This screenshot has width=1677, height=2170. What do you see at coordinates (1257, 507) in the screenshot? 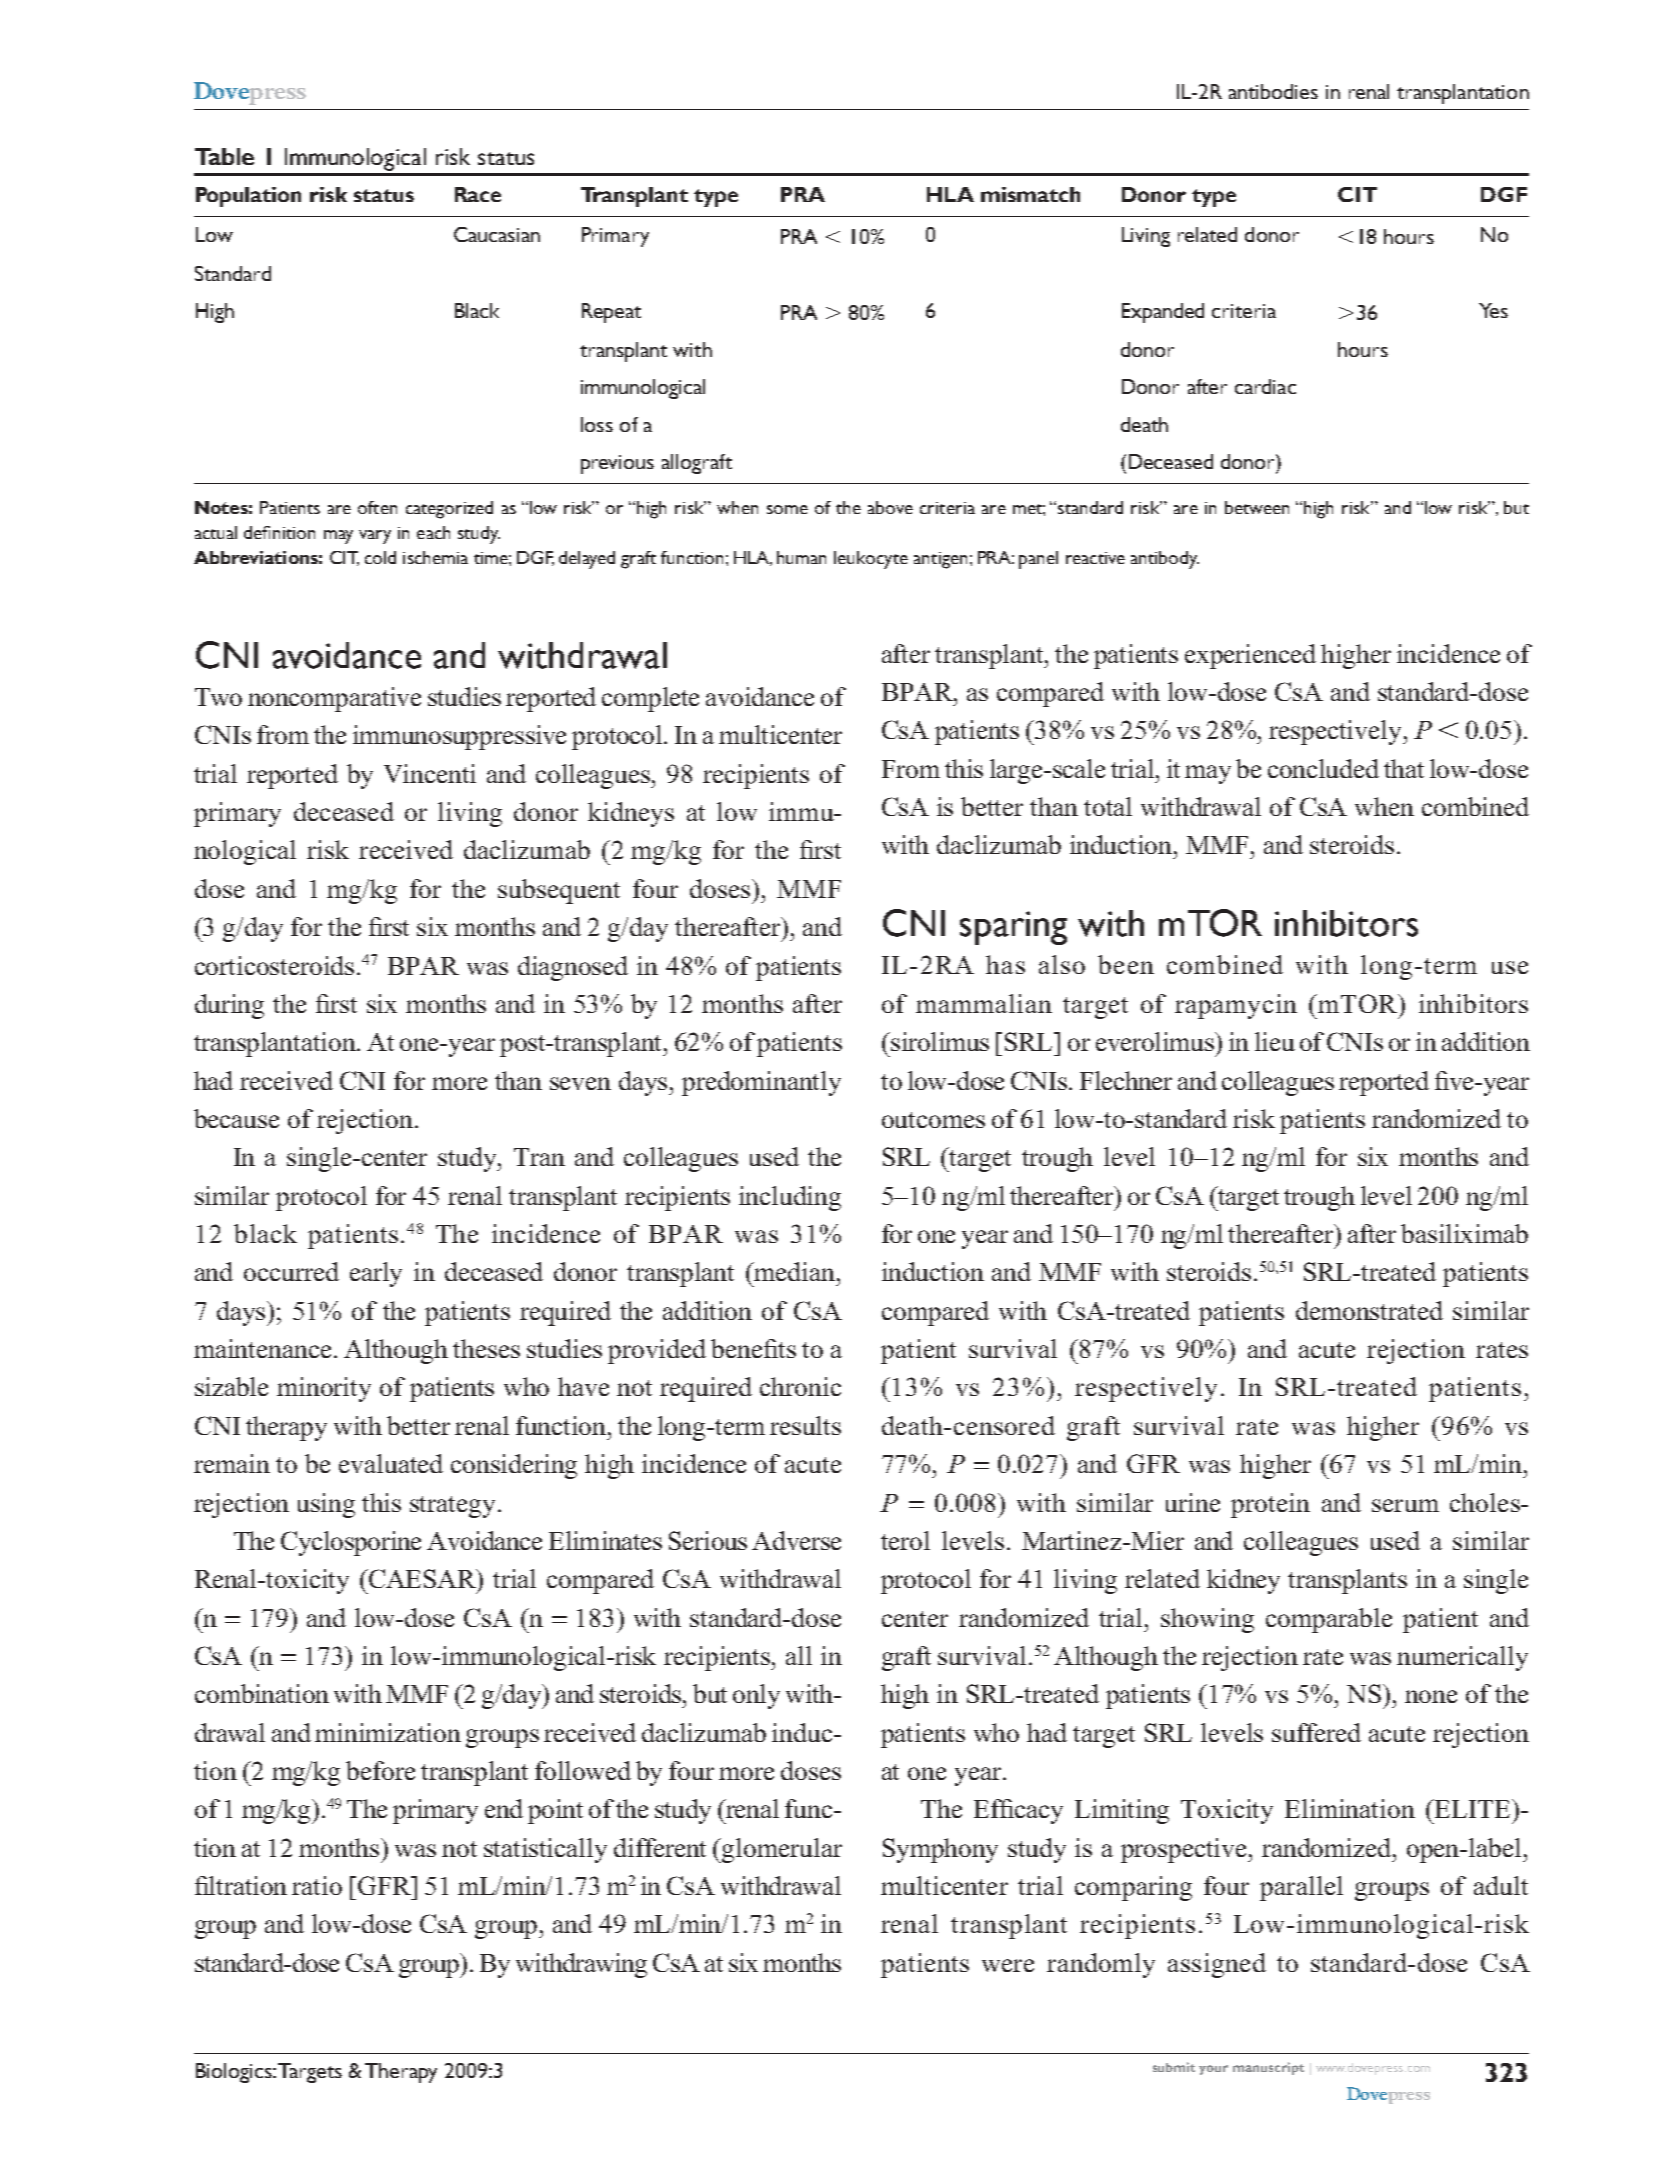
I see `between` at bounding box center [1257, 507].
